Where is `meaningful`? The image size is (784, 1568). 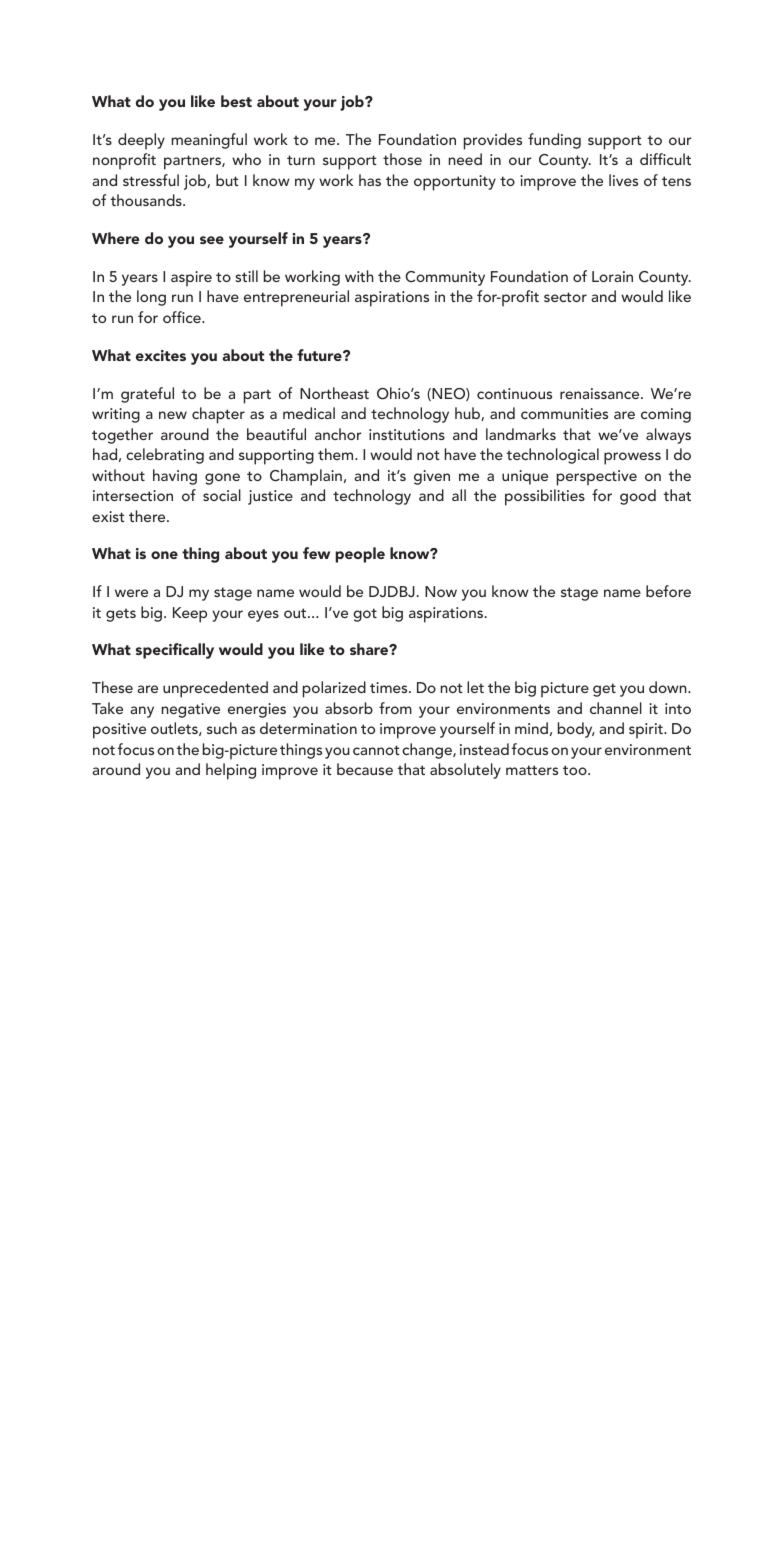 meaningful is located at coordinates (209, 141).
